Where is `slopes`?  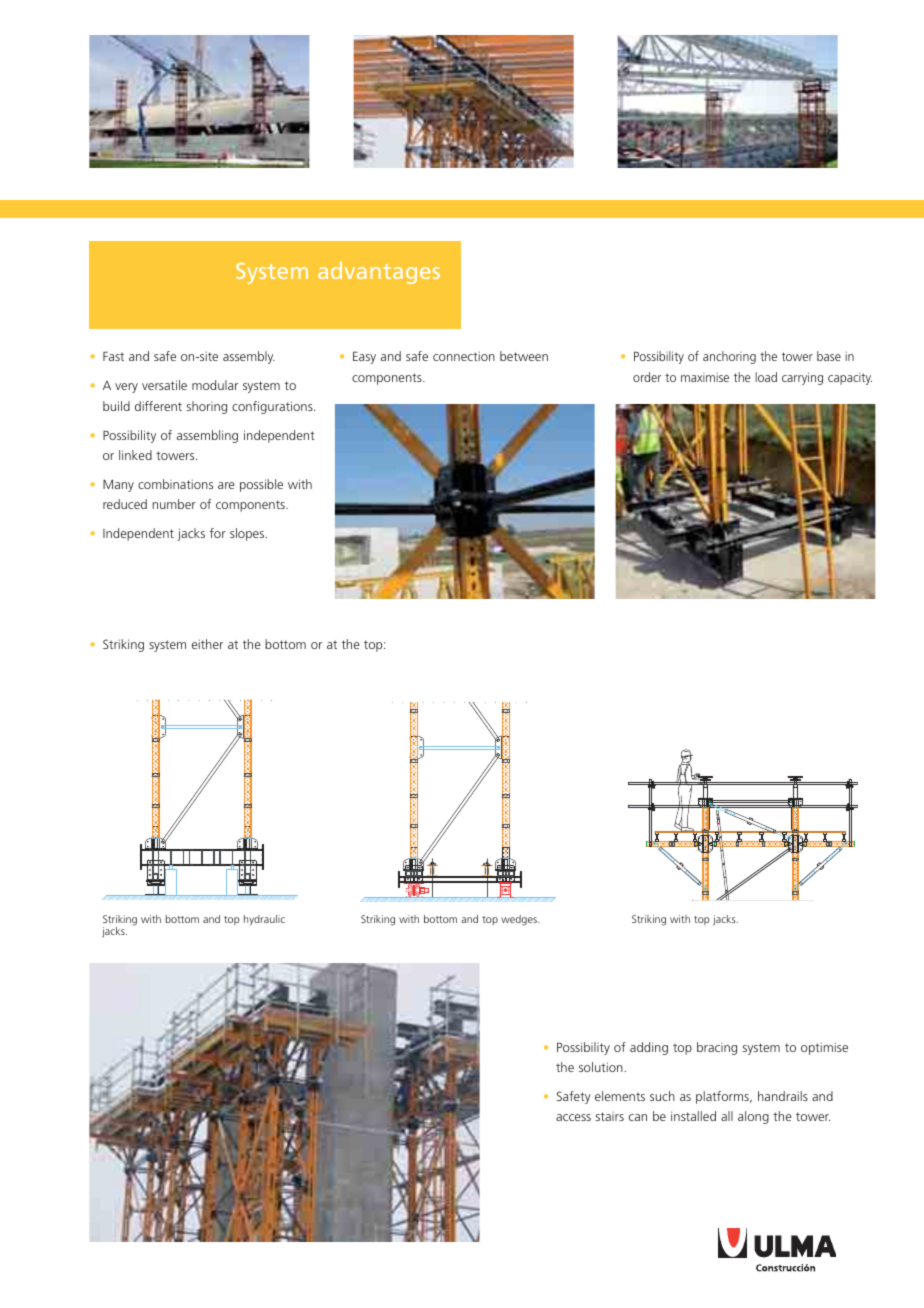 slopes is located at coordinates (248, 534).
